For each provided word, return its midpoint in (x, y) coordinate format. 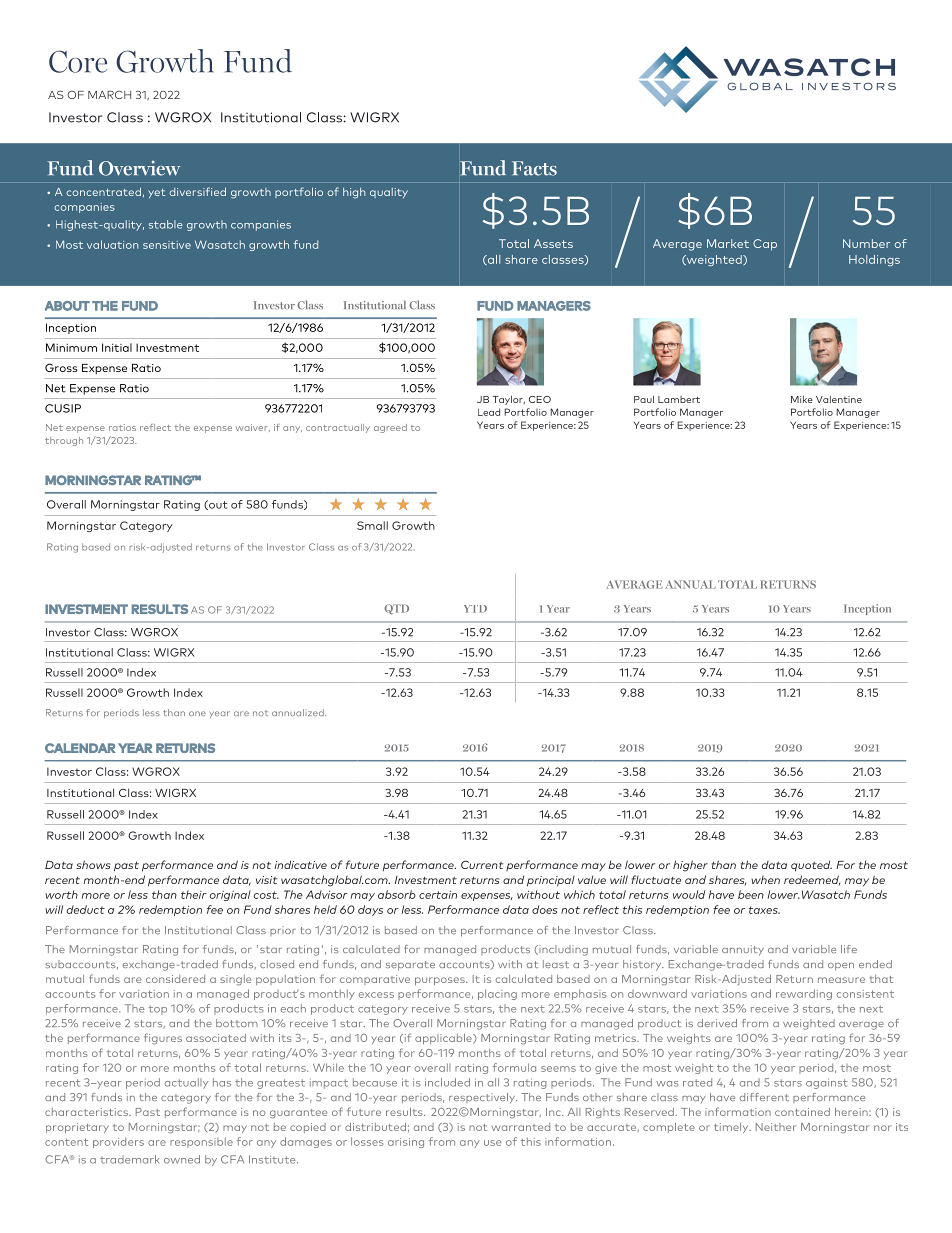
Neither (776, 1127)
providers (118, 1142)
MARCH (109, 95)
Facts (534, 168)
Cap (765, 245)
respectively (483, 1098)
